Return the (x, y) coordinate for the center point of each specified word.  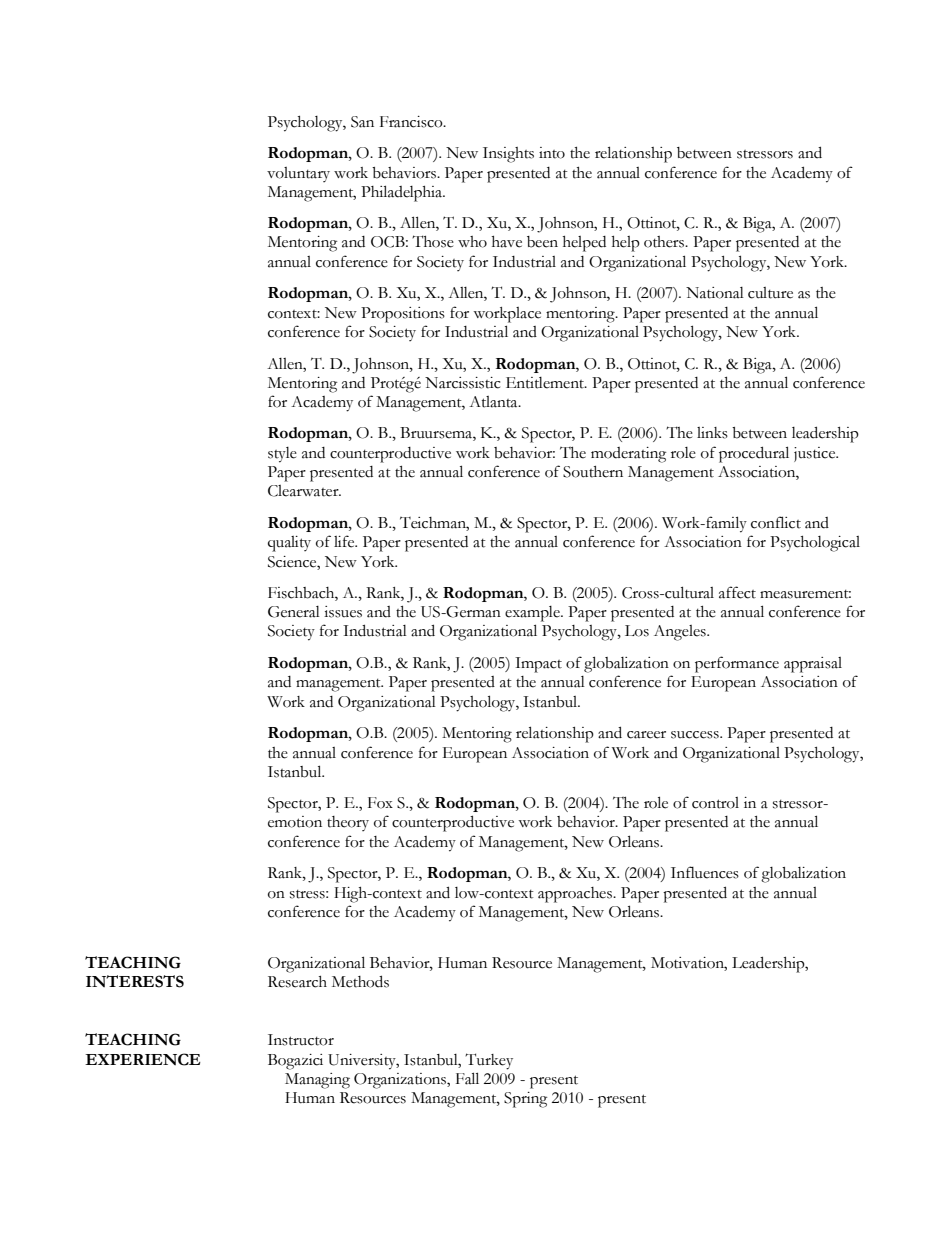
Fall (467, 1078)
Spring (525, 1100)
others (665, 242)
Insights (508, 155)
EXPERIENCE (143, 1059)
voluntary (298, 174)
